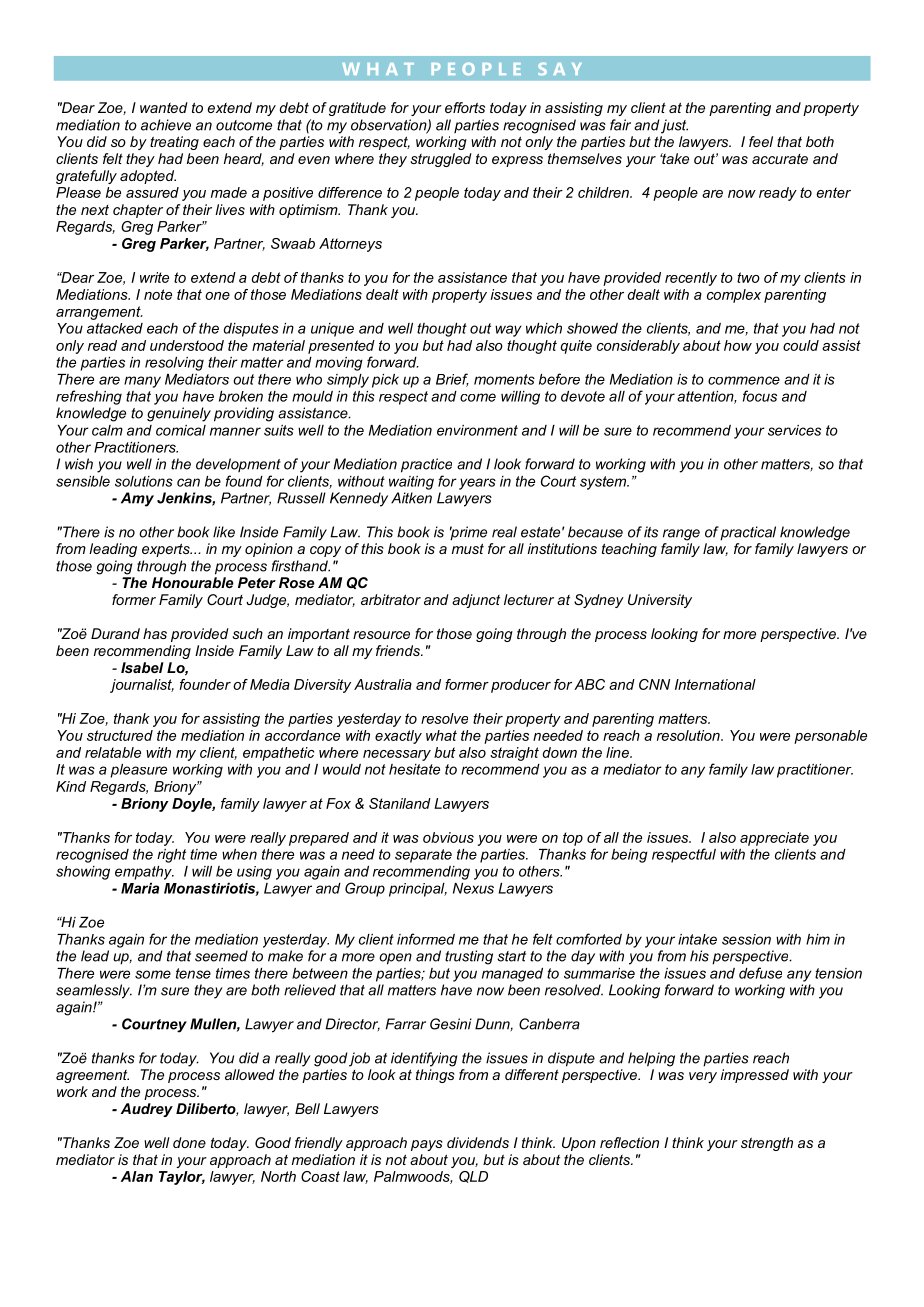 The width and height of the screenshot is (924, 1307). Describe the element at coordinates (761, 141) in the screenshot. I see `feel` at that location.
